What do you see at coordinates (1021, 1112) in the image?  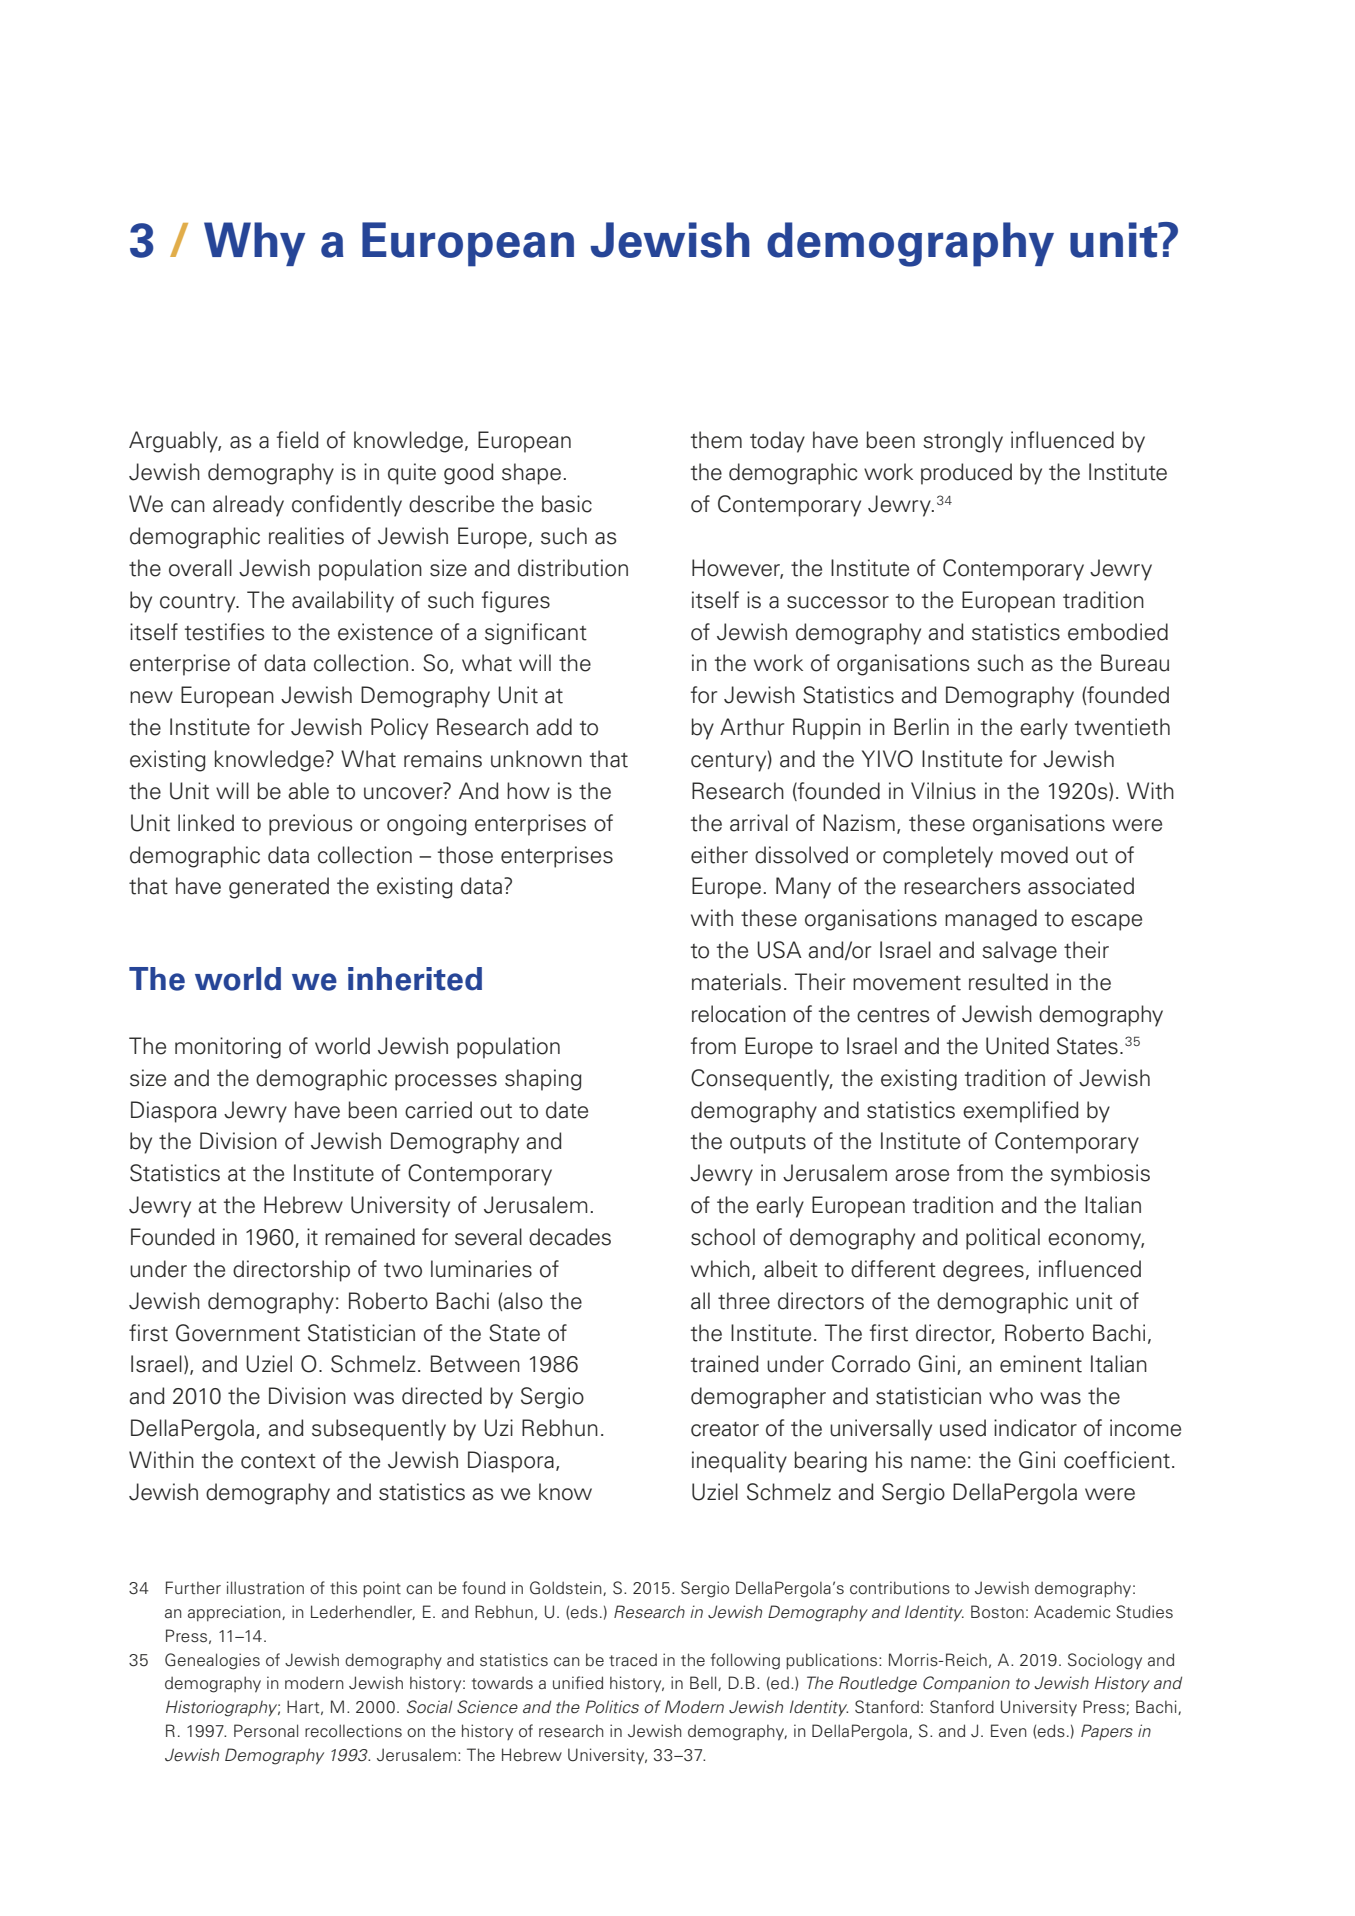 I see `exemplified` at bounding box center [1021, 1112].
